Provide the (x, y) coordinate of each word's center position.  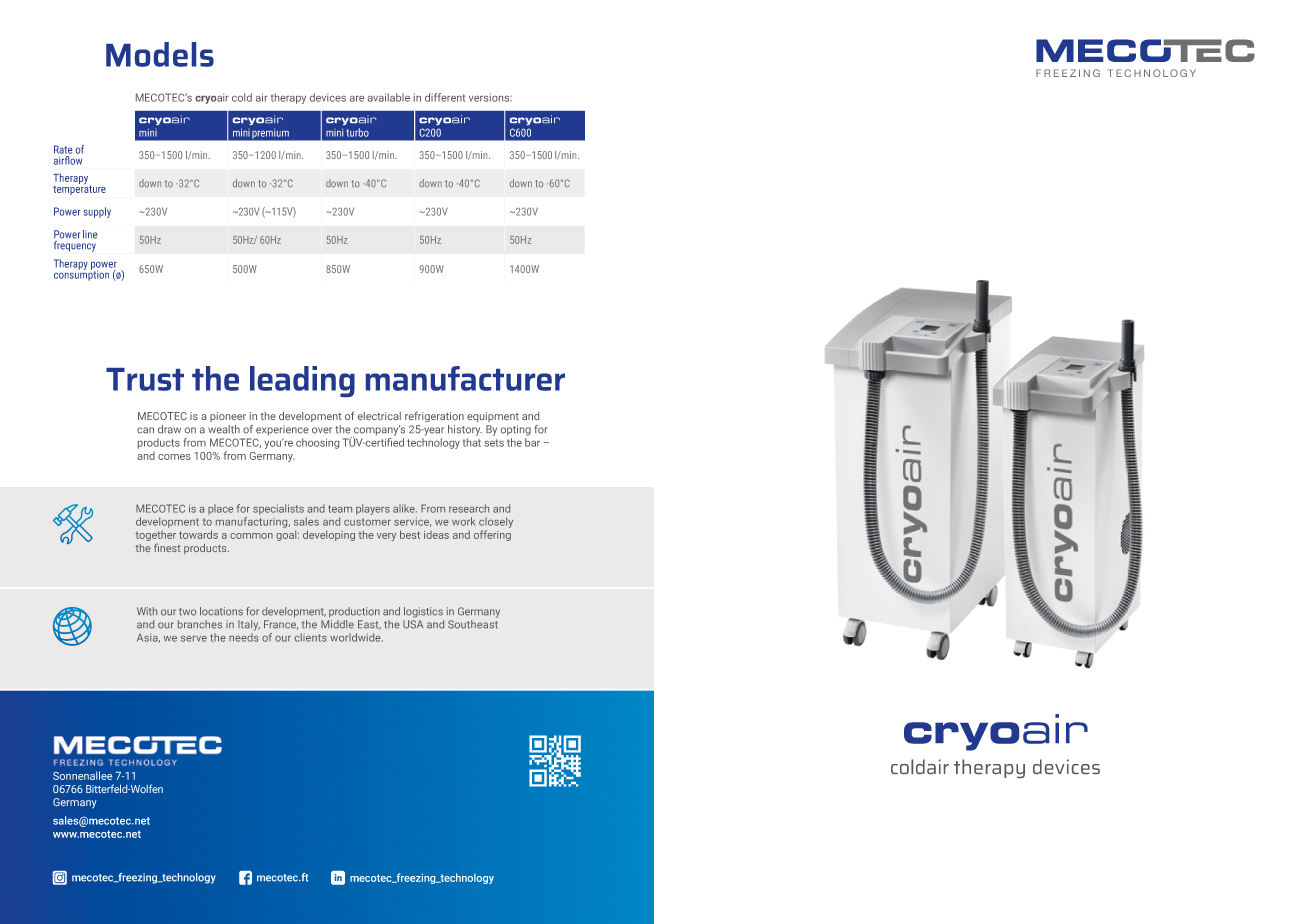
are (357, 99)
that (472, 442)
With (147, 611)
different (445, 97)
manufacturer (465, 378)
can (145, 430)
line (90, 234)
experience (282, 430)
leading (302, 381)
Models (160, 54)
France (281, 625)
